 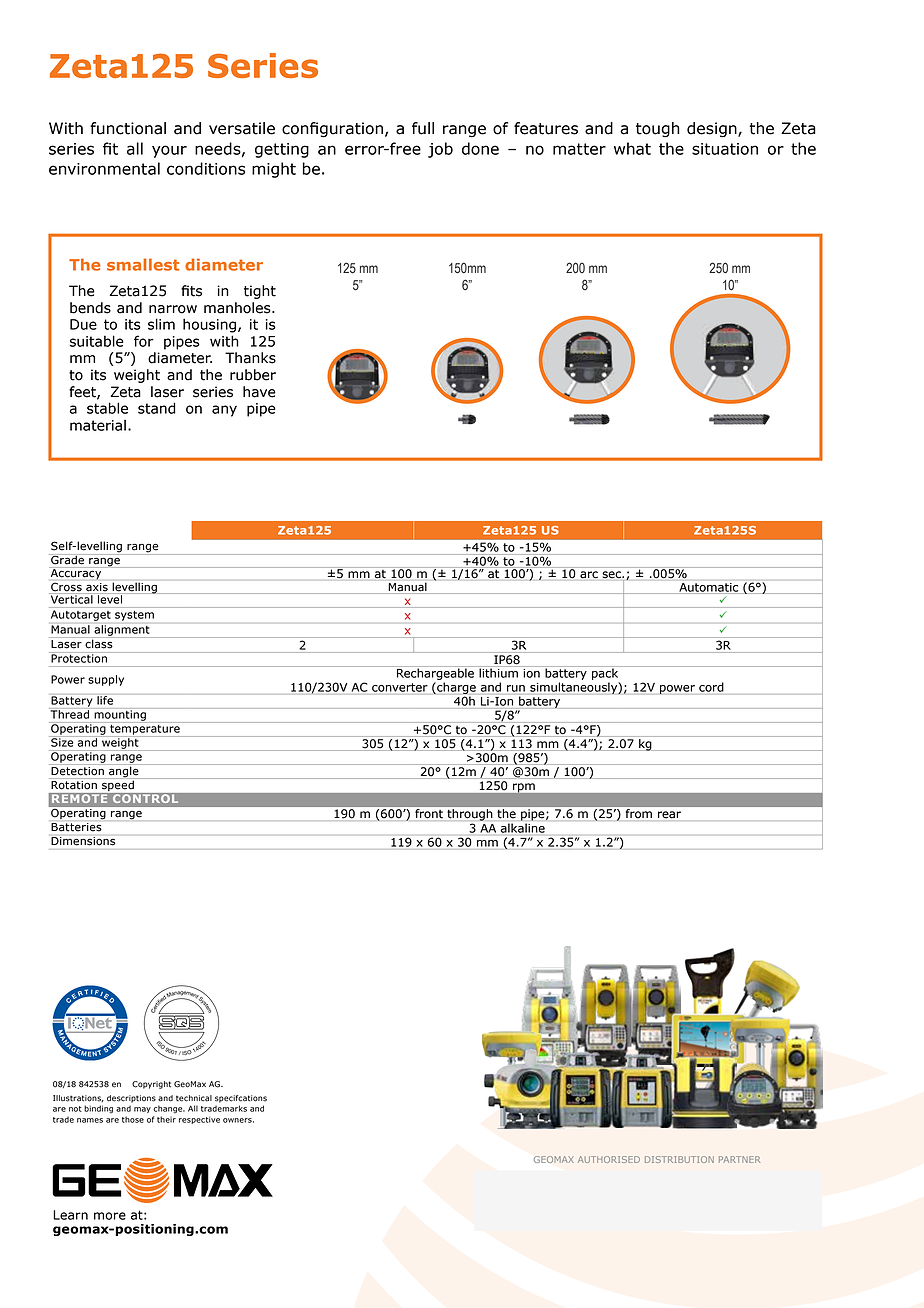 I want to click on job, so click(x=440, y=150).
